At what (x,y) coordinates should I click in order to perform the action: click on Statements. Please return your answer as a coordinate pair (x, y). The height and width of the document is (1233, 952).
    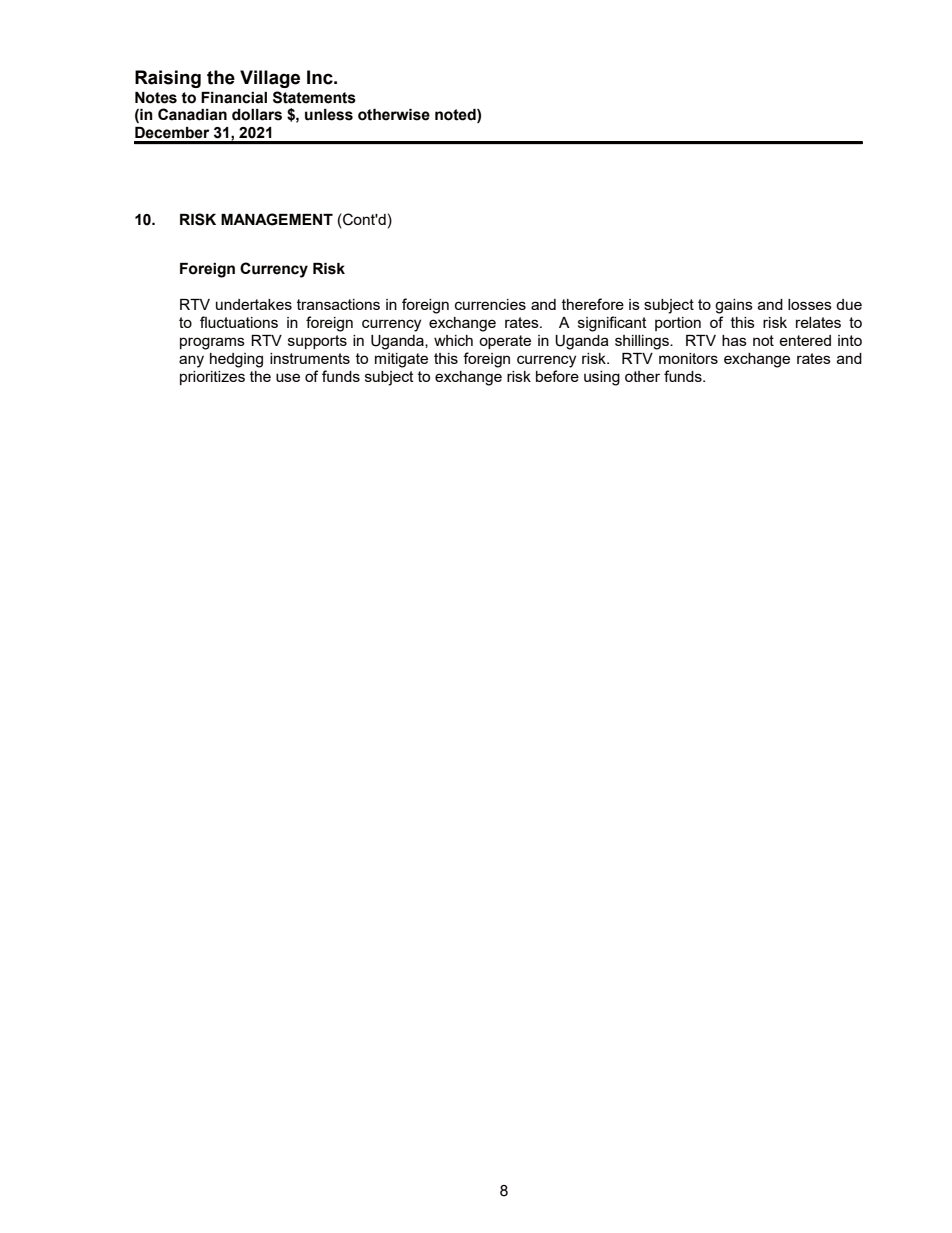
    Looking at the image, I should click on (314, 97).
